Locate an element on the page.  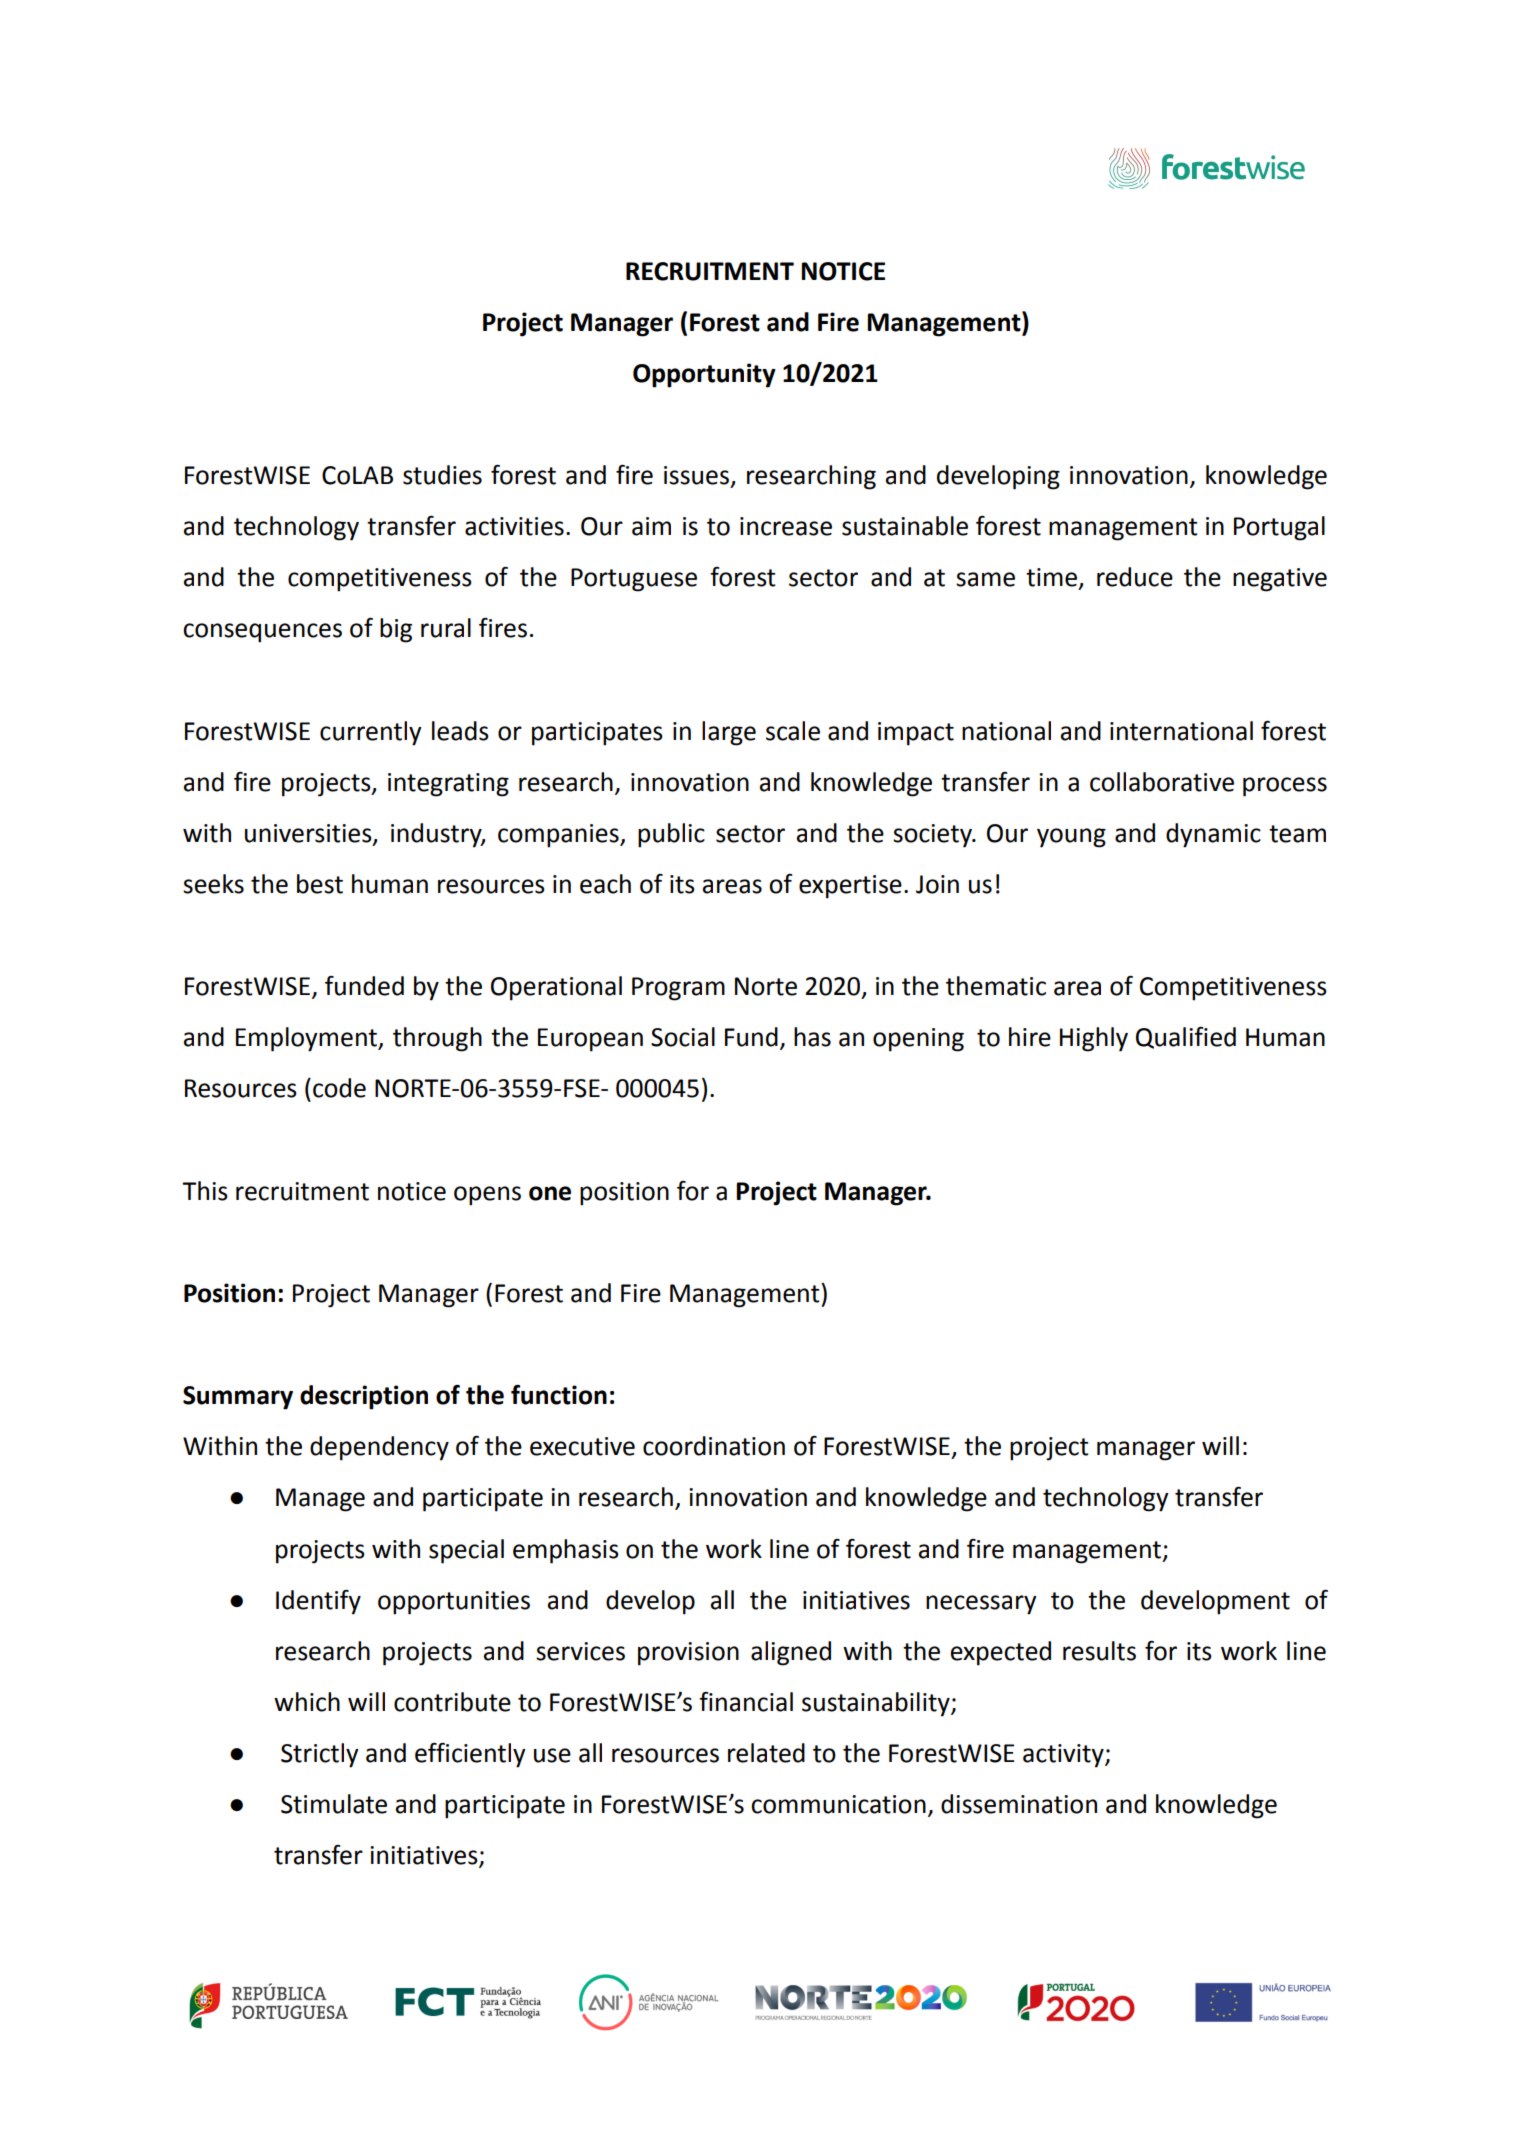
Social is located at coordinates (683, 1037).
